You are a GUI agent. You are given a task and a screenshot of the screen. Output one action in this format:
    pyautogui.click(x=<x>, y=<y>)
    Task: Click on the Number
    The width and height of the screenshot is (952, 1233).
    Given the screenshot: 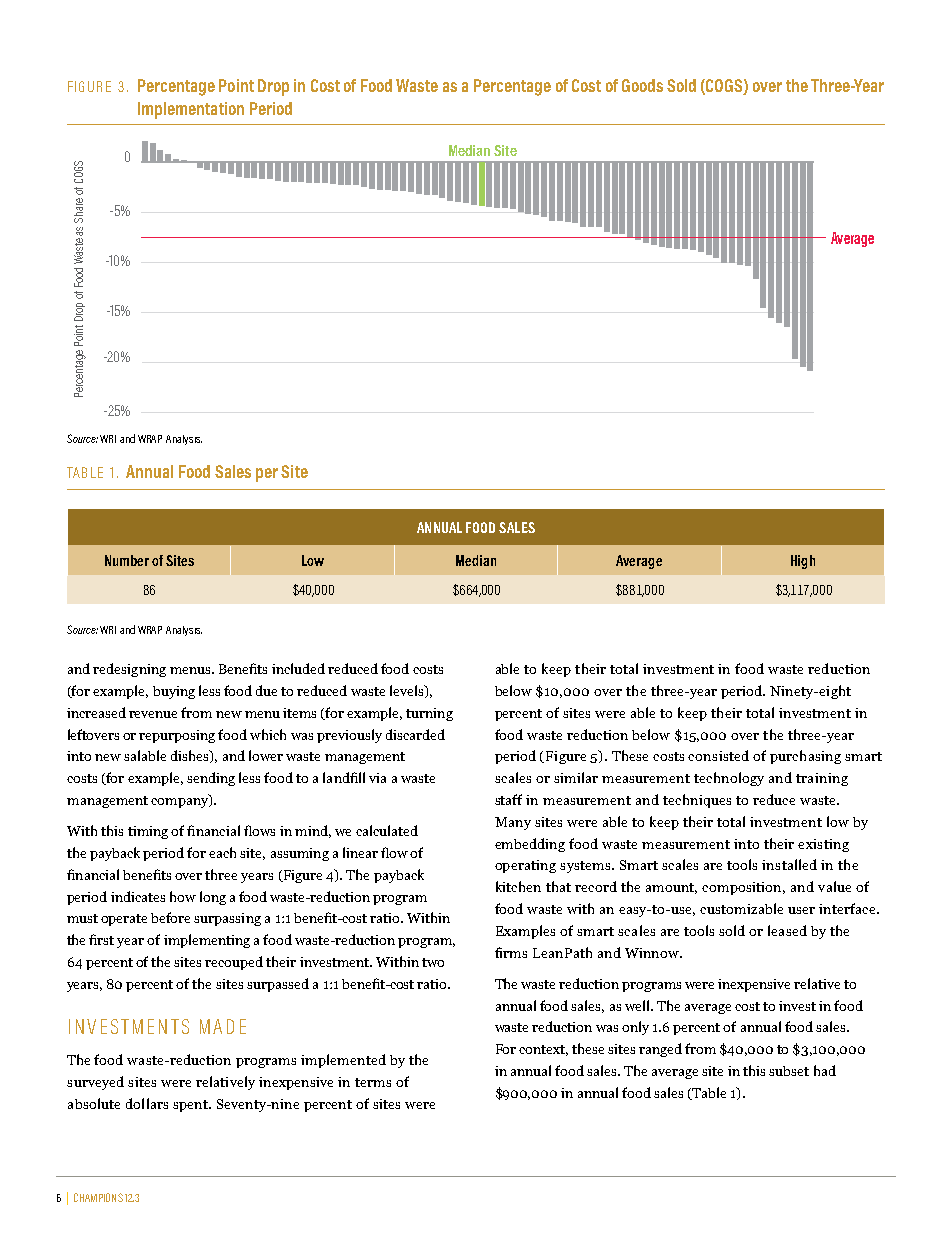 What is the action you would take?
    pyautogui.click(x=127, y=560)
